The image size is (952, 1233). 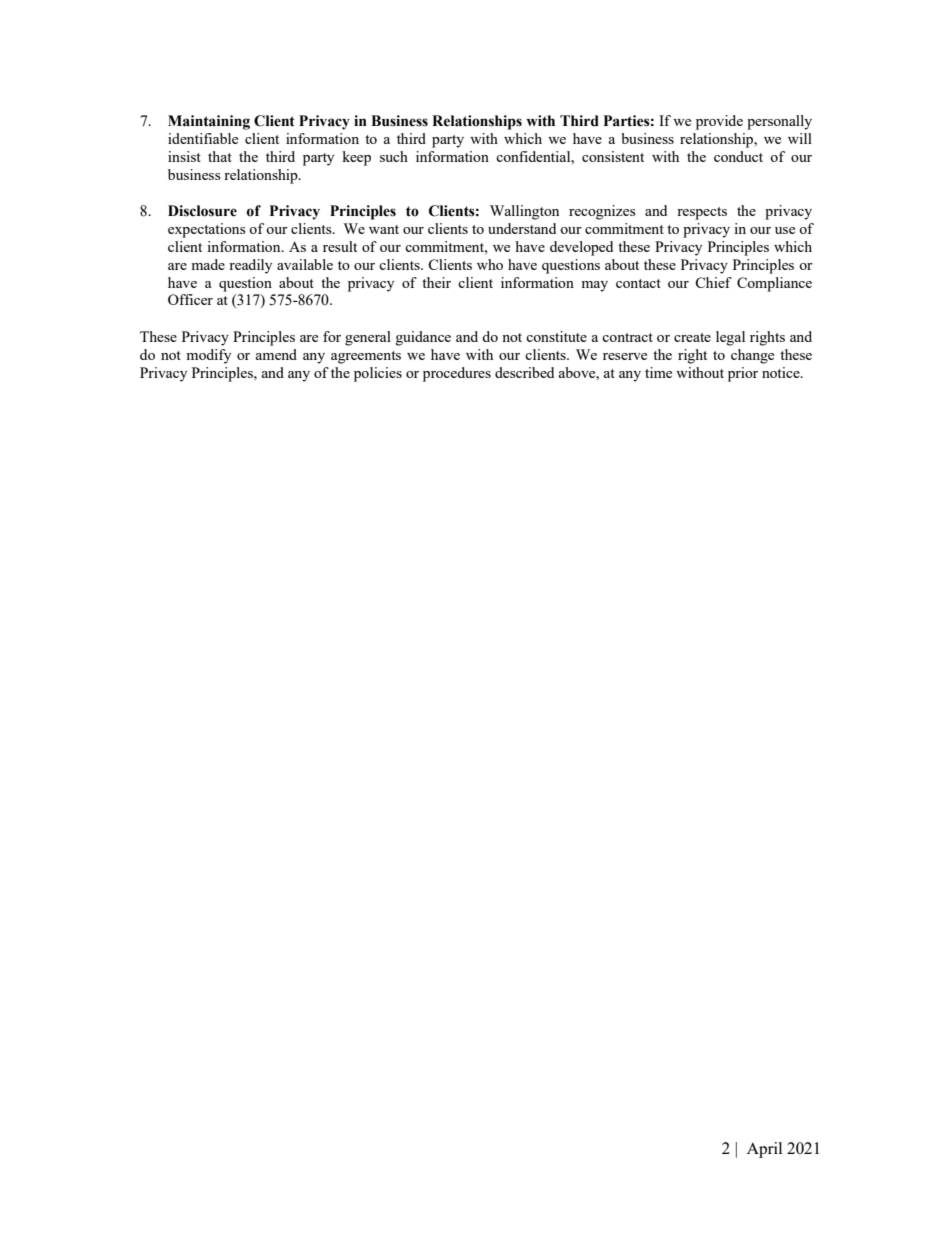 I want to click on time, so click(x=658, y=372).
